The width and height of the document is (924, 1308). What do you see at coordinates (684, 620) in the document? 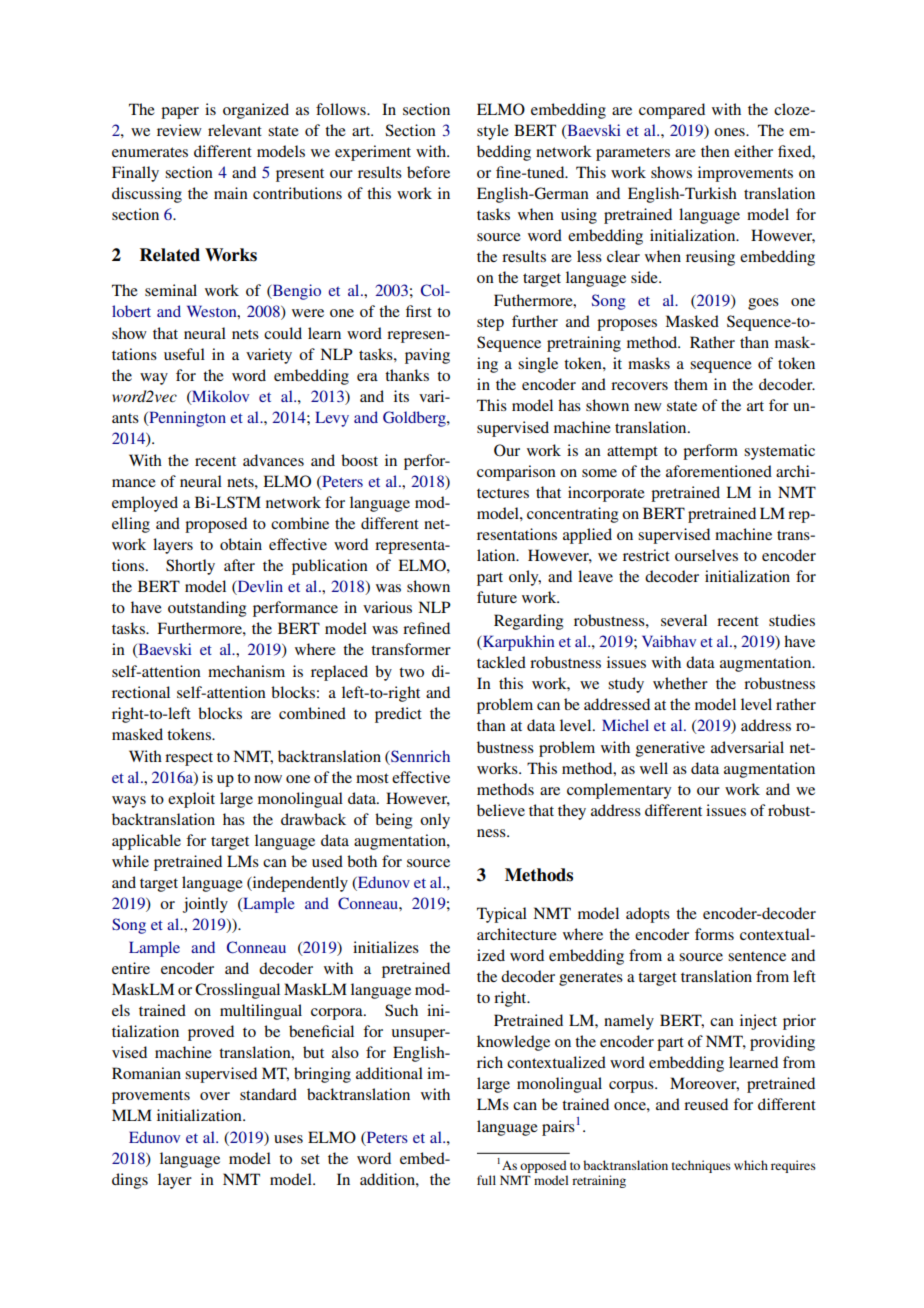
I see `several` at bounding box center [684, 620].
